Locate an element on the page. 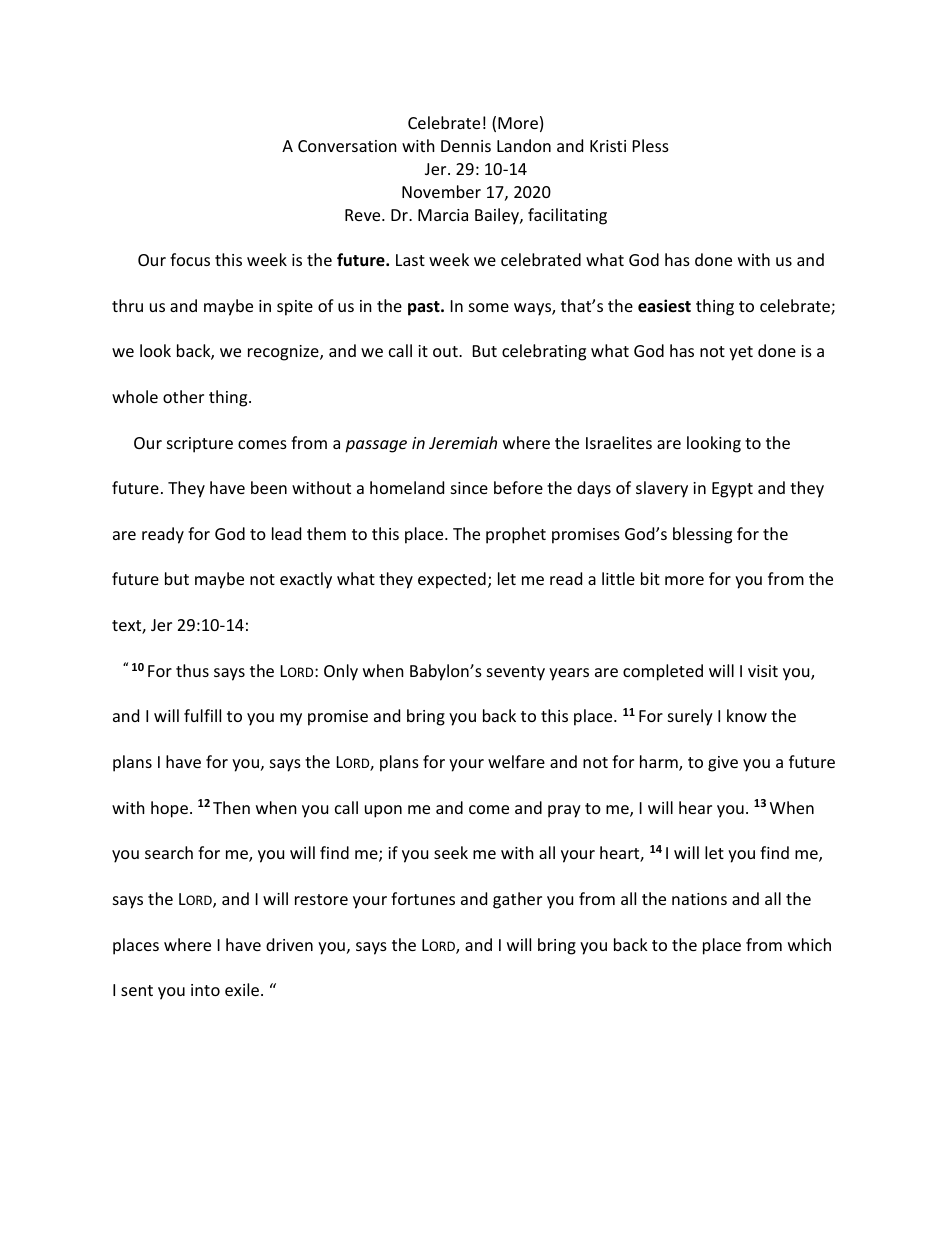  Kristi is located at coordinates (608, 146).
